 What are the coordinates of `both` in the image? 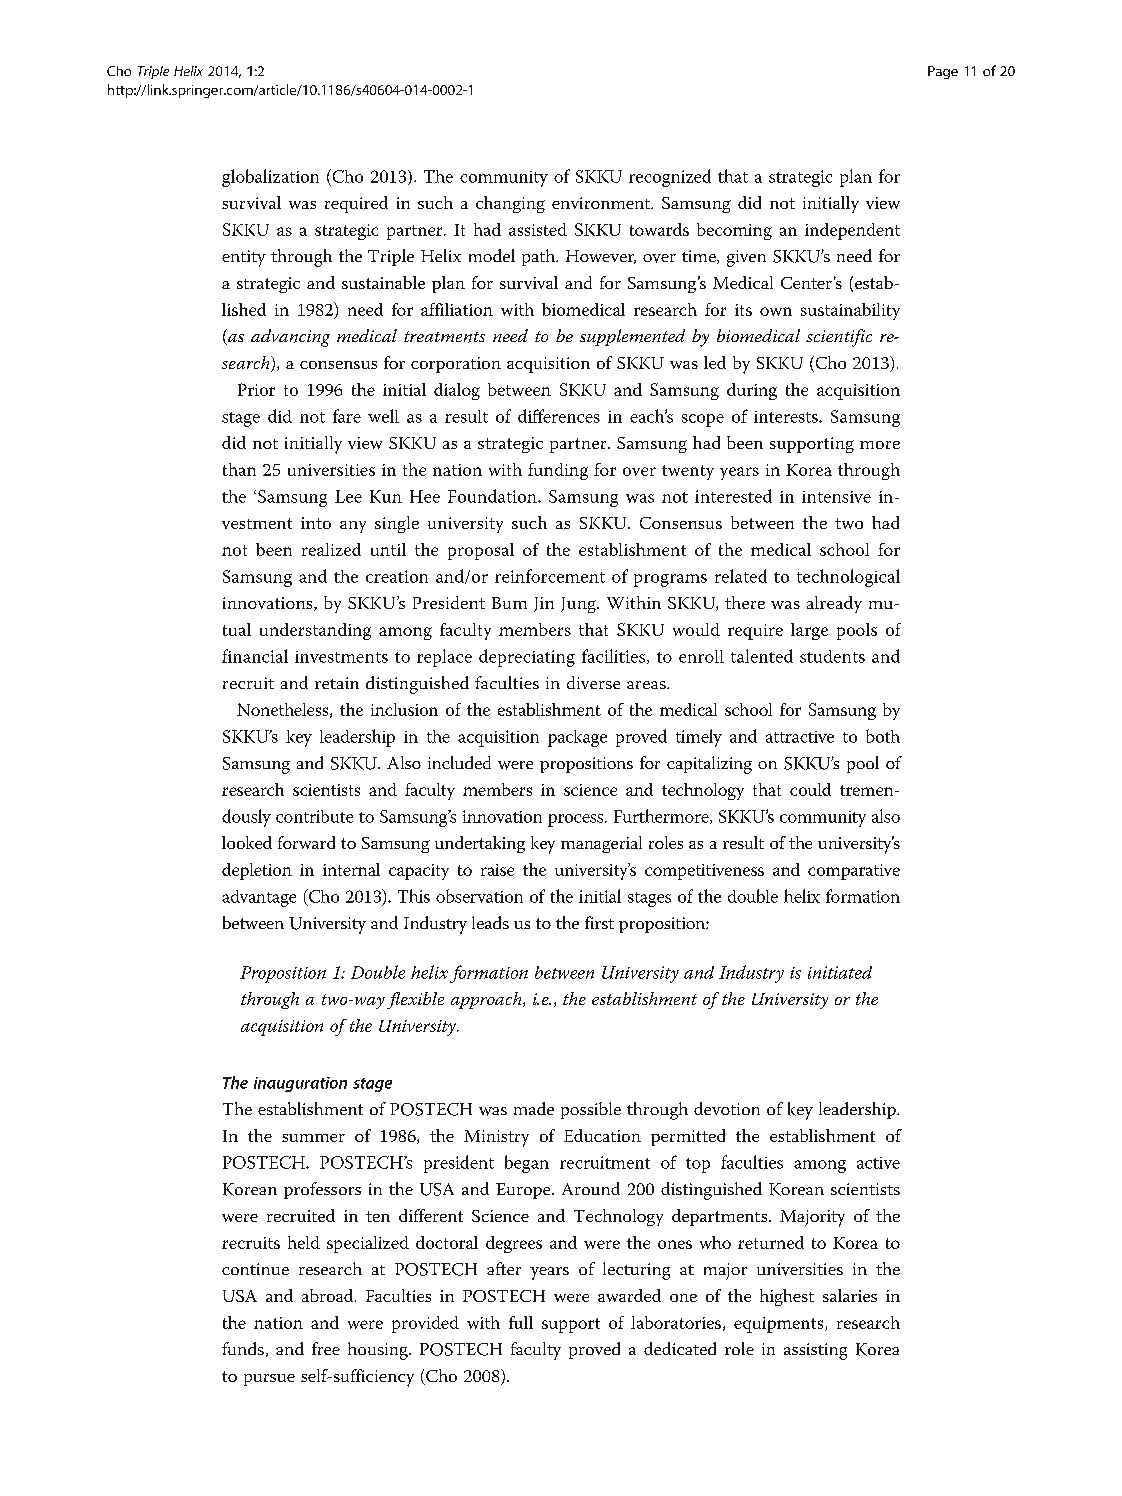 It's located at (883, 736).
